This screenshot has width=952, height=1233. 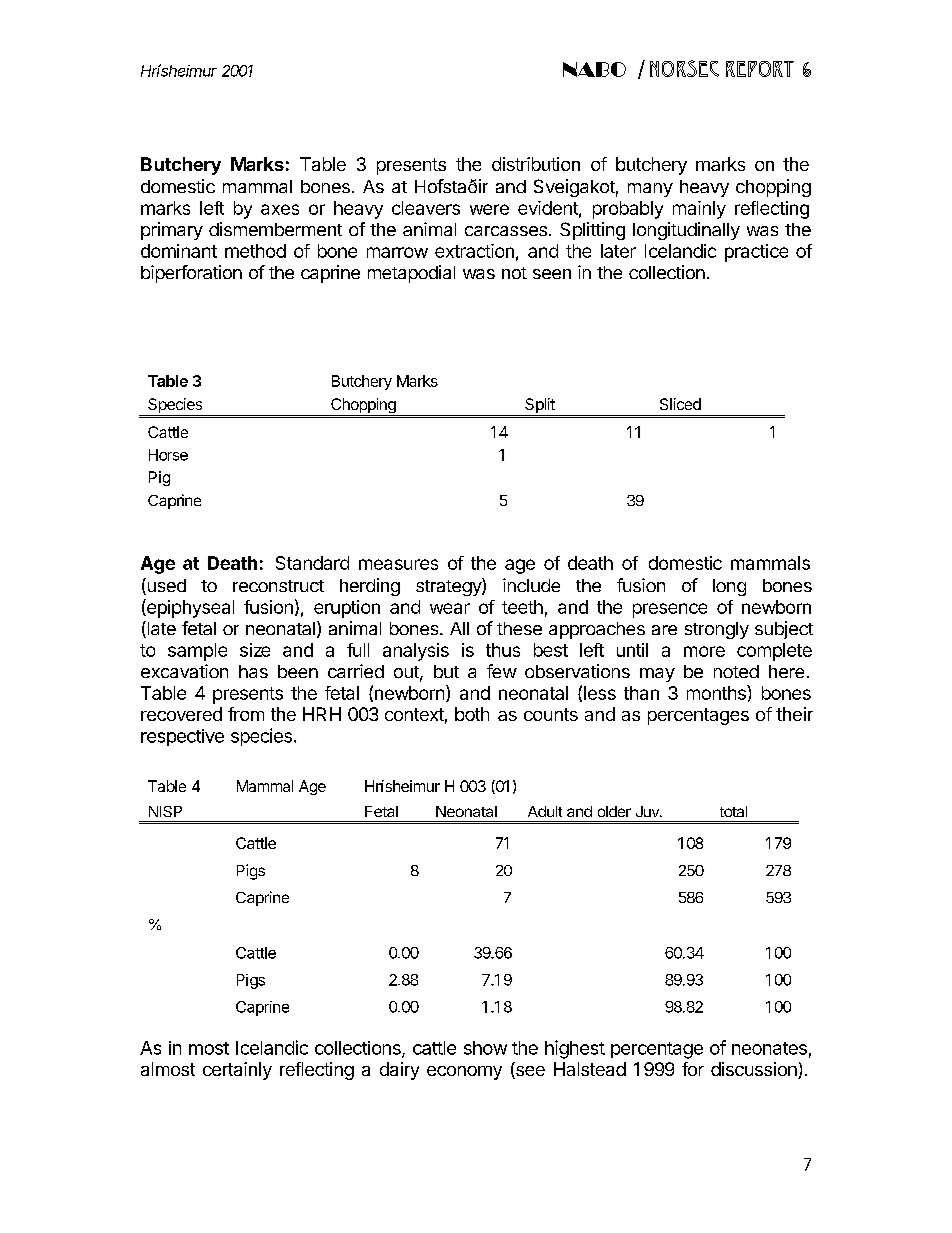 I want to click on certainly, so click(x=237, y=1071).
